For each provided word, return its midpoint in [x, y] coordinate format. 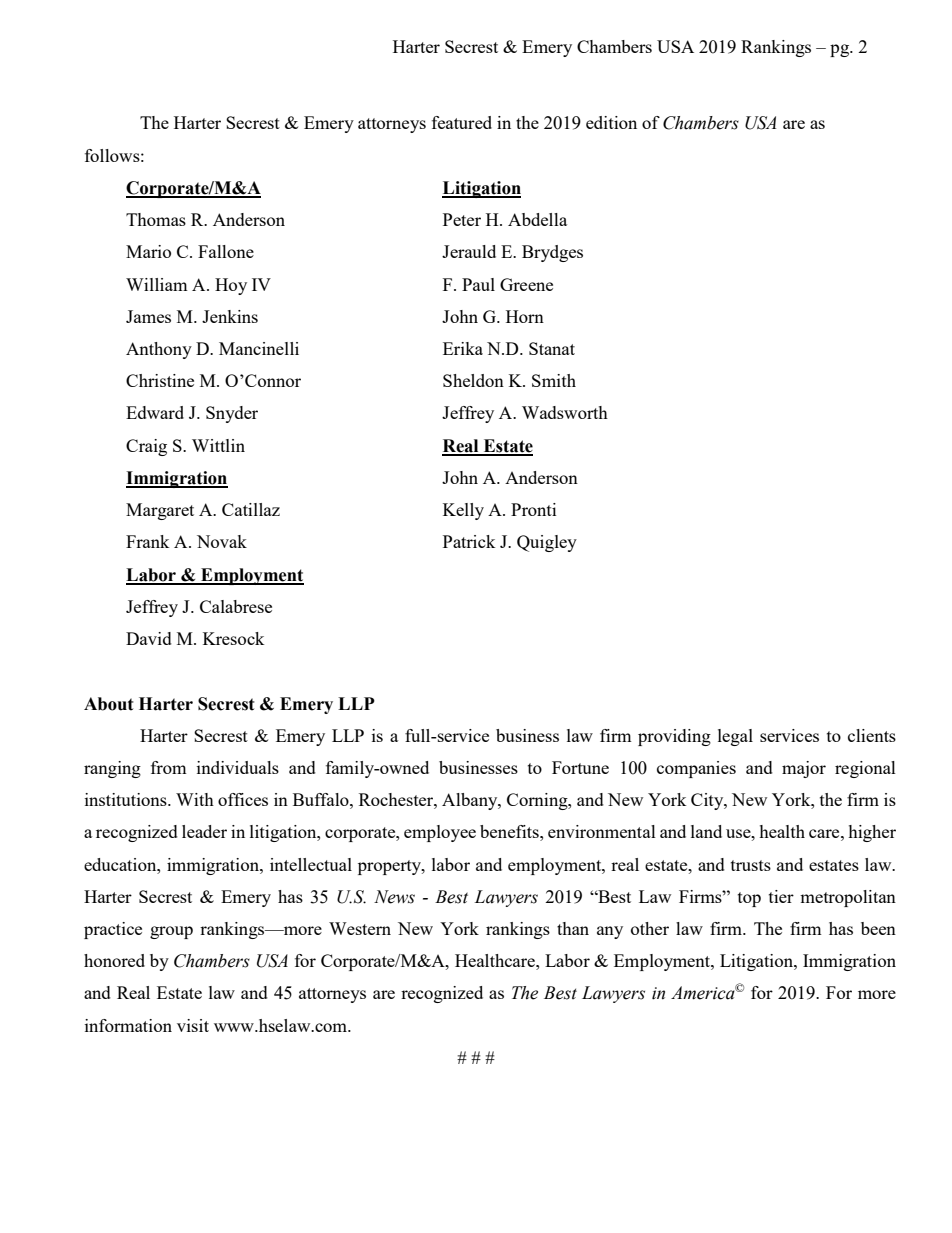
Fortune [580, 767]
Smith [554, 380]
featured [462, 122]
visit [193, 1025]
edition [611, 122]
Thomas [156, 219]
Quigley [547, 543]
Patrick [469, 541]
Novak [222, 541]
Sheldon [473, 380]
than [573, 928]
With [195, 799]
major [804, 769]
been [878, 928]
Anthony [159, 350]
